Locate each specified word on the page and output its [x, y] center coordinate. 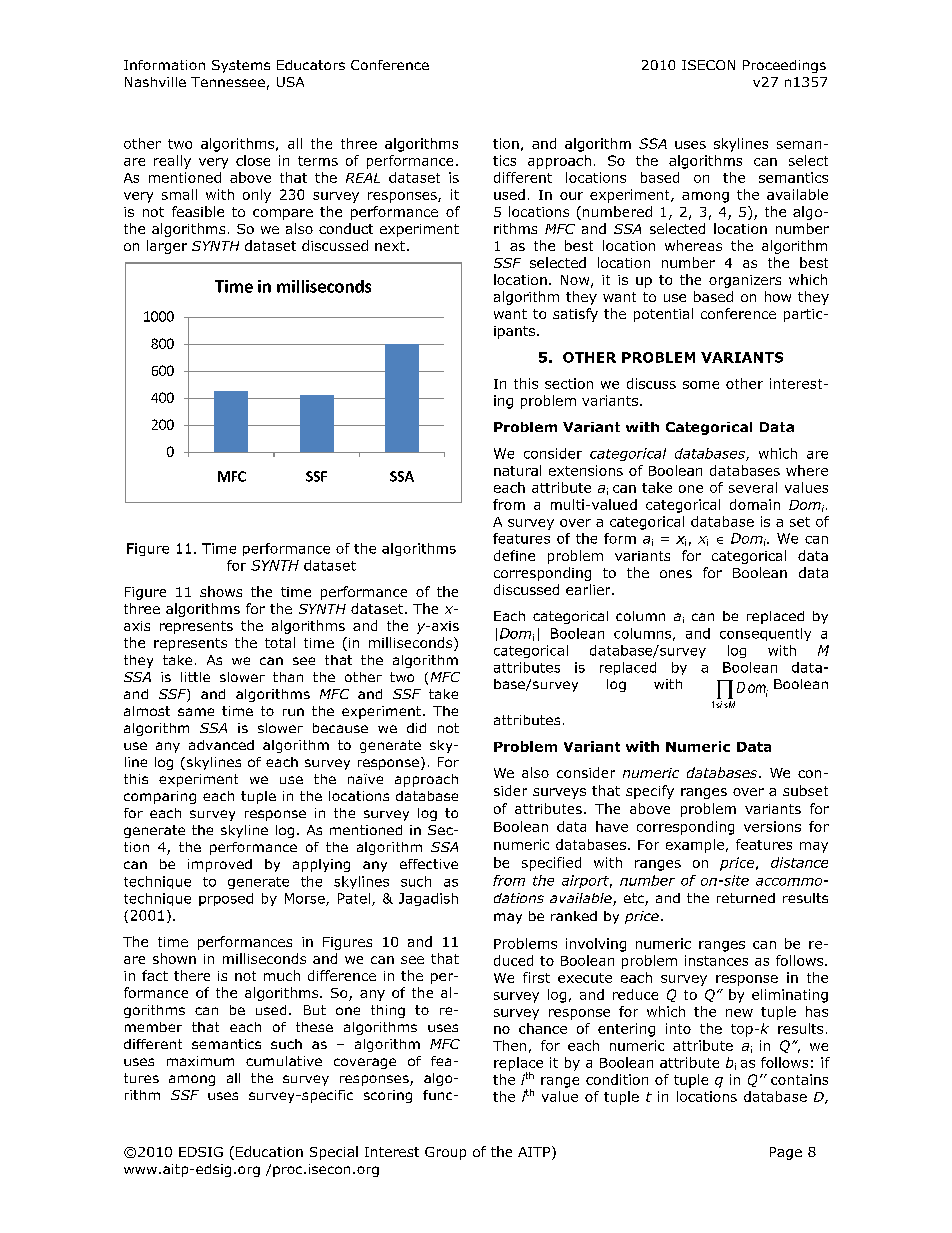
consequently [765, 634]
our [571, 196]
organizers [745, 281]
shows [221, 591]
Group [445, 1153]
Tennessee [228, 82]
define [514, 555]
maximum [200, 1061]
